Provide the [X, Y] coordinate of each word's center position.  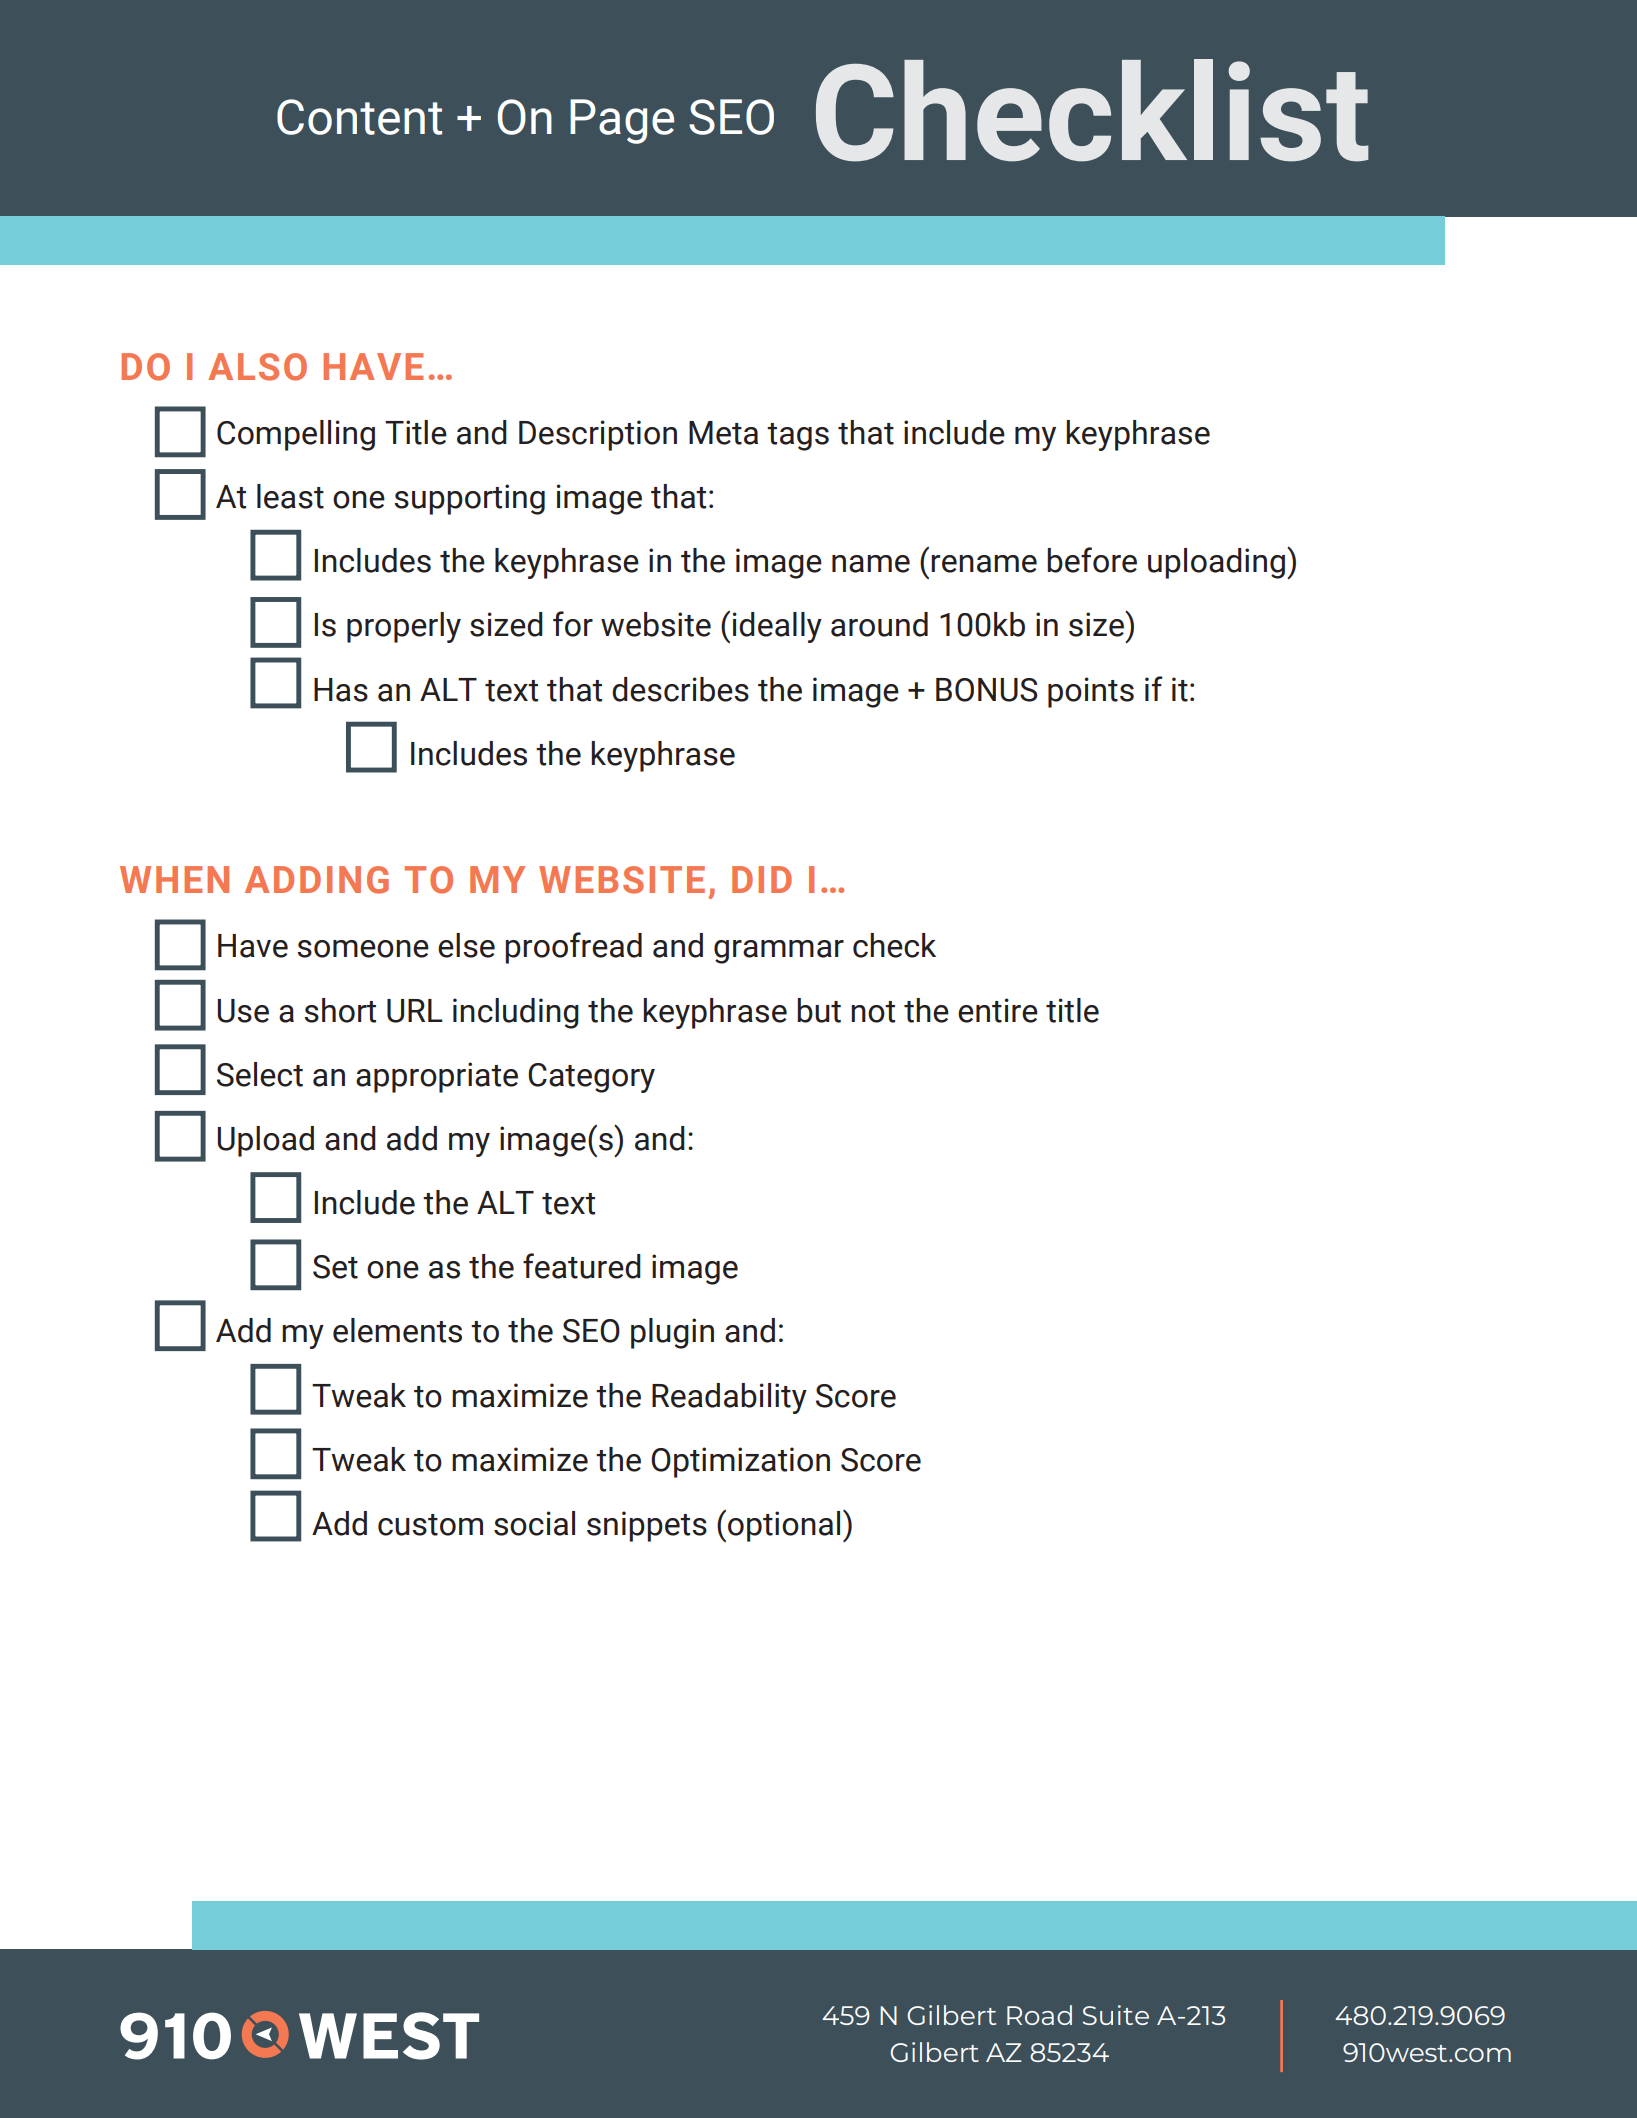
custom [430, 1525]
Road [1039, 2015]
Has [341, 690]
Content [359, 117]
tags [798, 437]
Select [260, 1074]
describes [680, 689]
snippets [647, 1526]
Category [591, 1078]
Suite [1115, 2015]
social [534, 1523]
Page [622, 121]
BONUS [987, 690]
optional [784, 1526]
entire [998, 1010]
